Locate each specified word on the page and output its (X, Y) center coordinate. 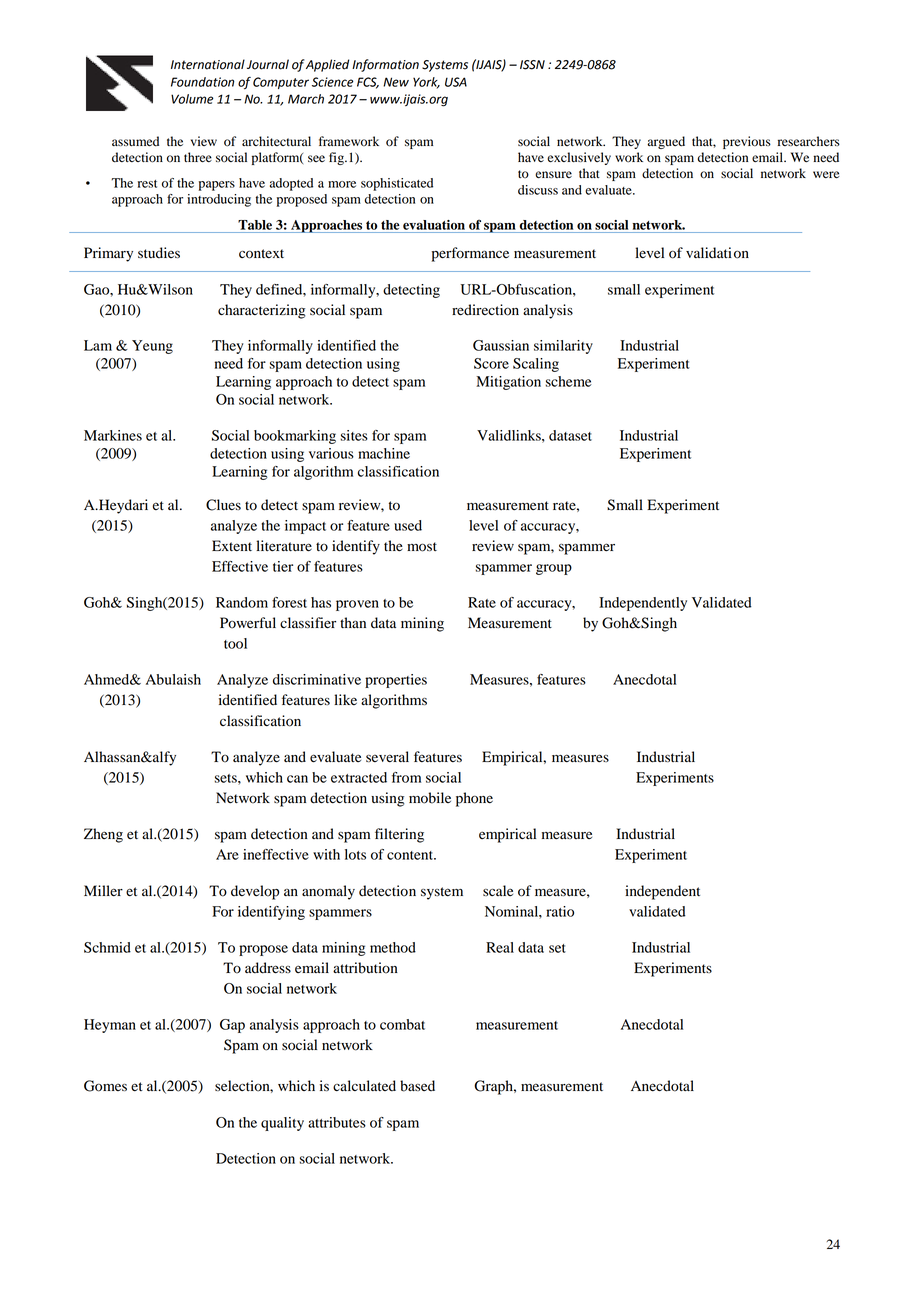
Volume (192, 99)
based (417, 1086)
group (554, 569)
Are (227, 854)
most (422, 547)
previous (747, 142)
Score (491, 363)
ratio (560, 911)
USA (456, 82)
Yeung (152, 347)
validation (717, 253)
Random (242, 602)
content (411, 855)
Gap (232, 1026)
